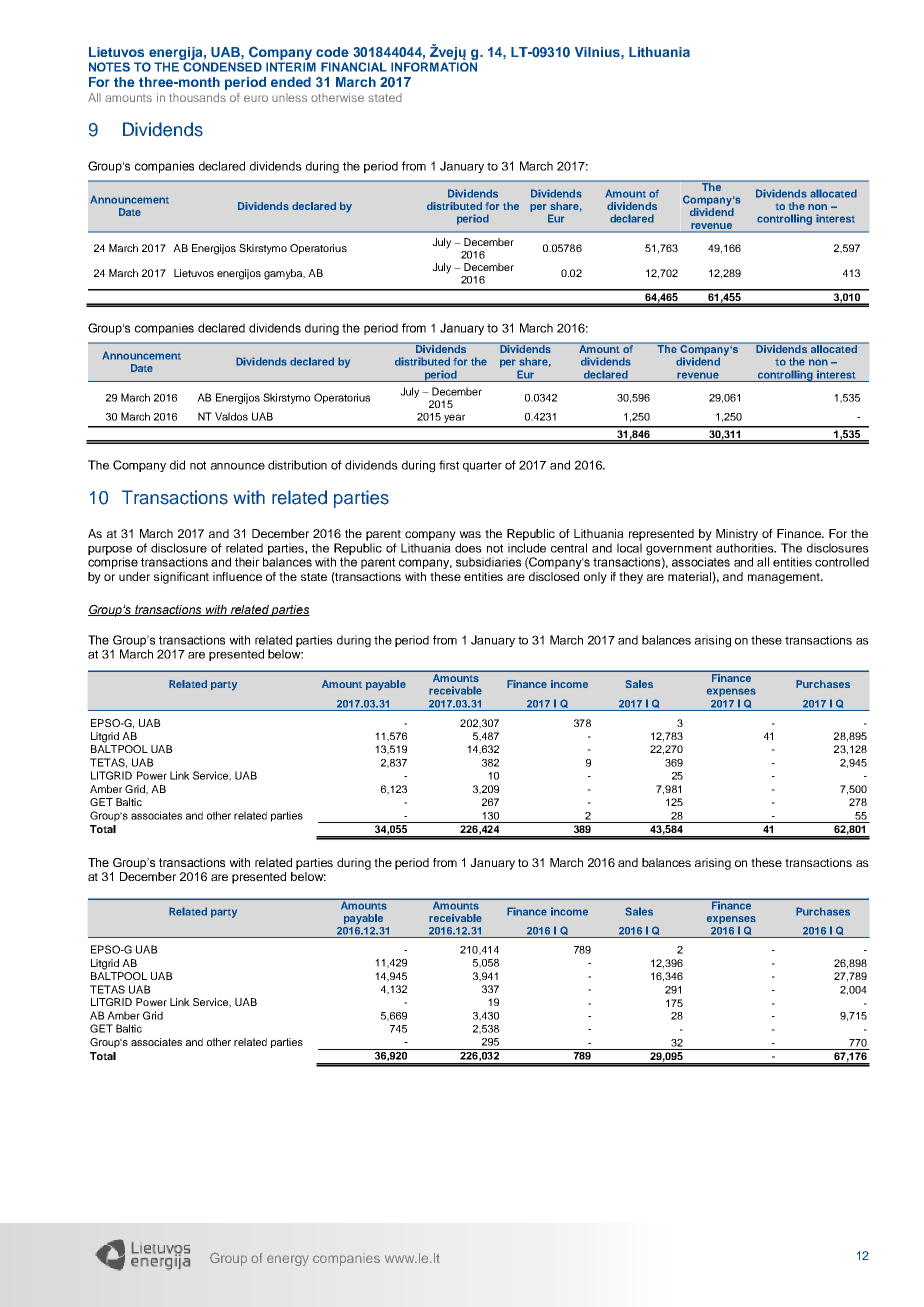 This screenshot has height=1307, width=924. What do you see at coordinates (454, 418) in the screenshot?
I see `year` at bounding box center [454, 418].
